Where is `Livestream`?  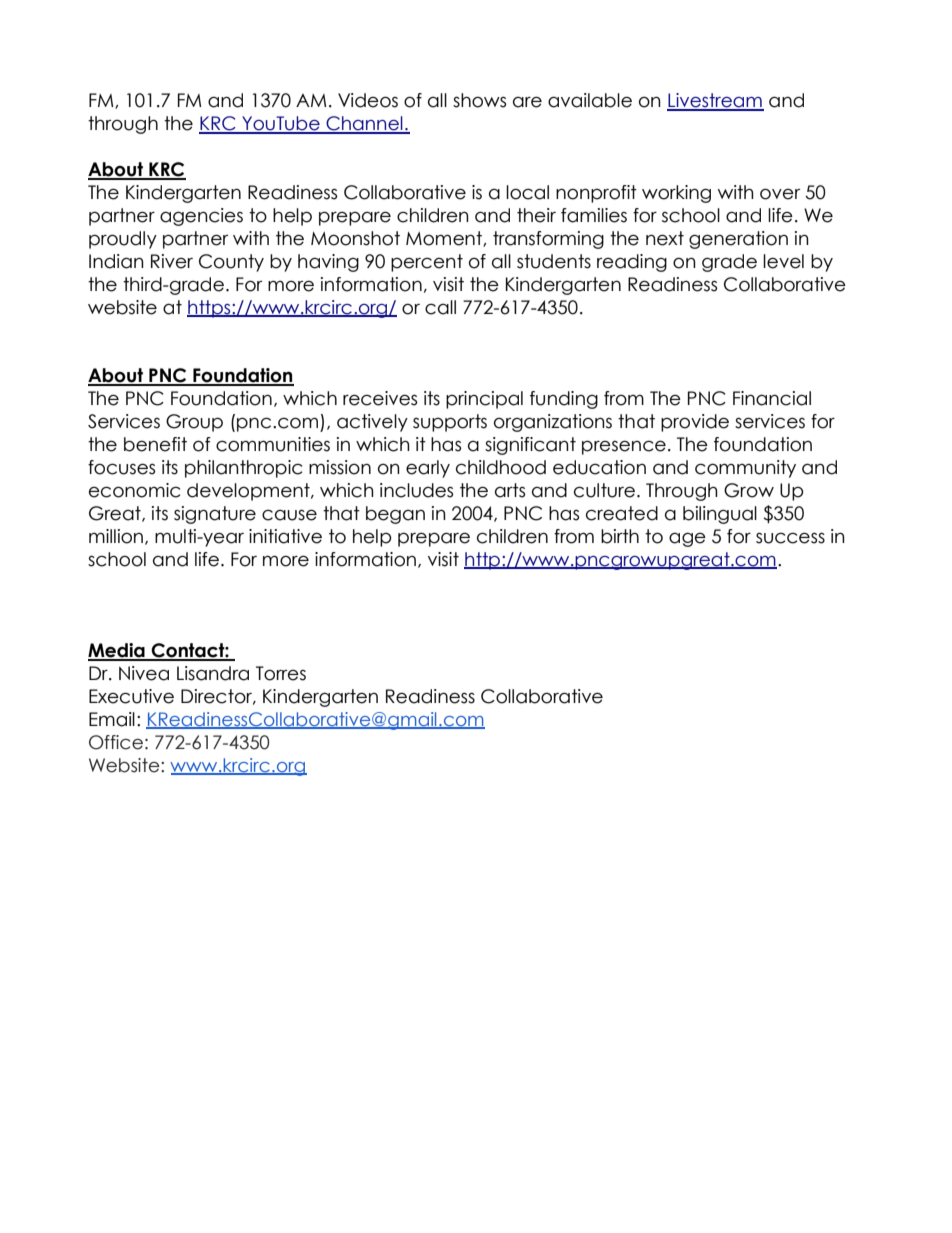
Livestream is located at coordinates (715, 101).
